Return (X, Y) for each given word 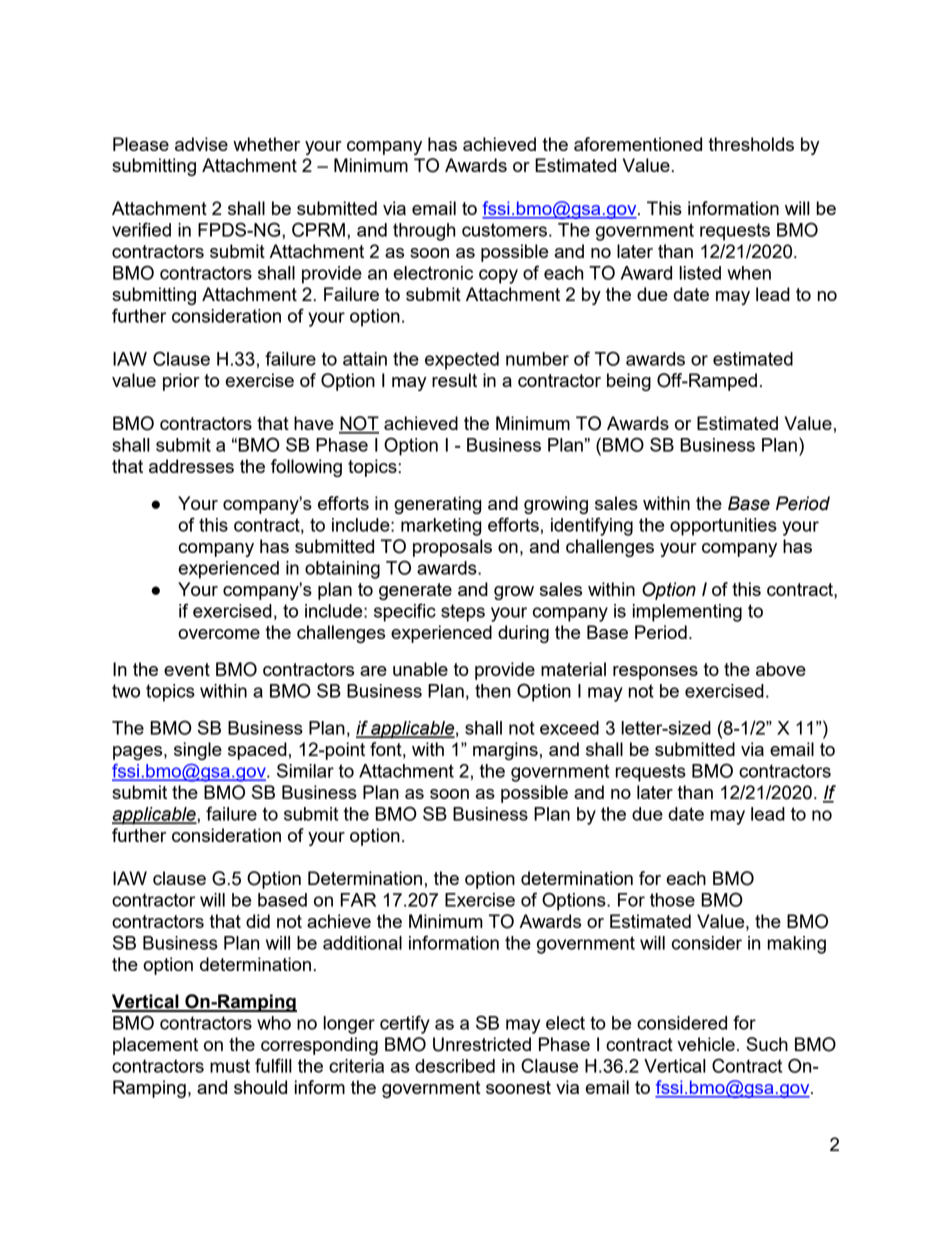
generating (438, 505)
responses (655, 673)
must (230, 1066)
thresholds (751, 144)
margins (505, 751)
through (424, 232)
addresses (191, 466)
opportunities (723, 527)
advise (201, 144)
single (198, 751)
